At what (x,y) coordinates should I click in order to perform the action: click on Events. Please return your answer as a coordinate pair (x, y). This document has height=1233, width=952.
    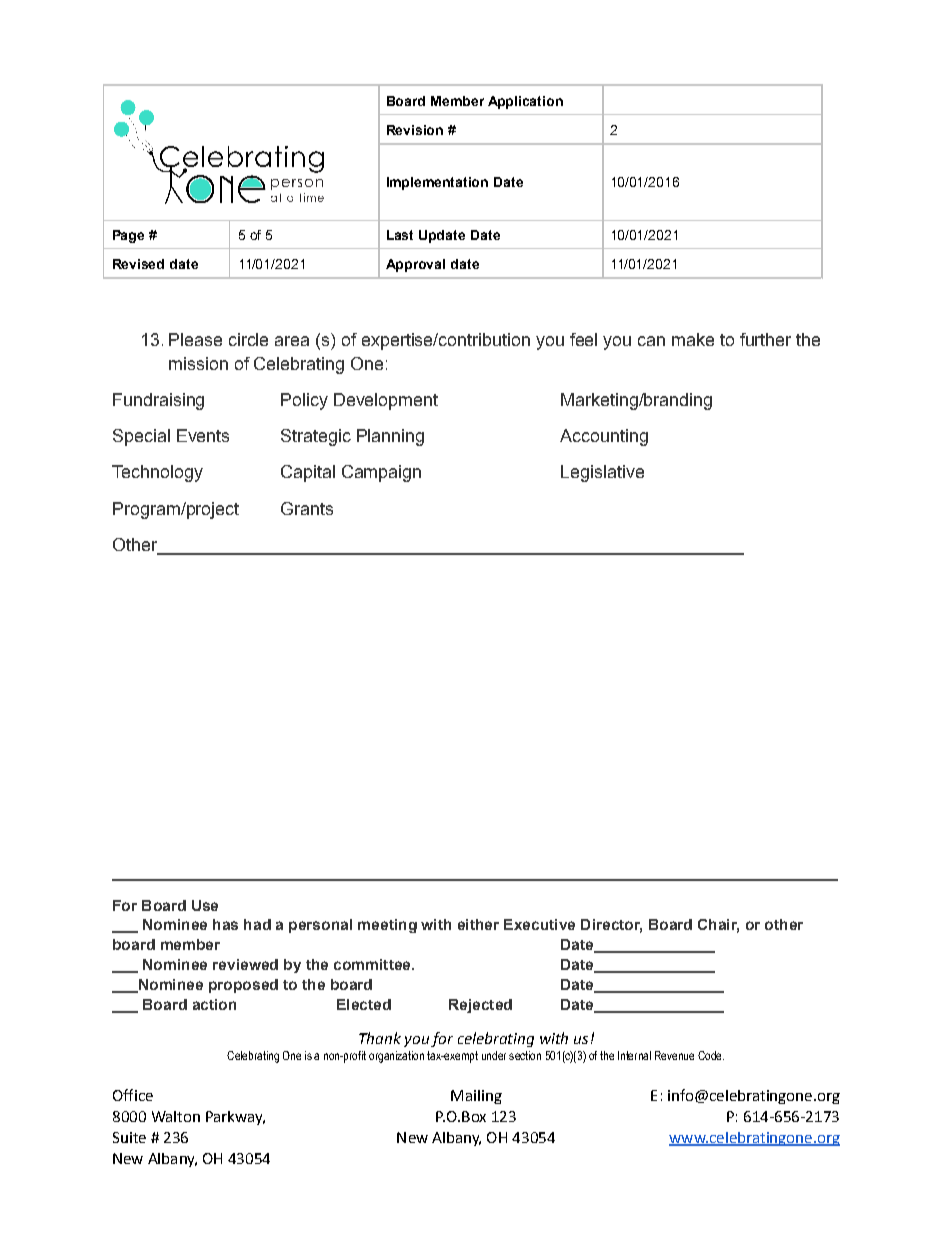
    Looking at the image, I should click on (203, 435).
